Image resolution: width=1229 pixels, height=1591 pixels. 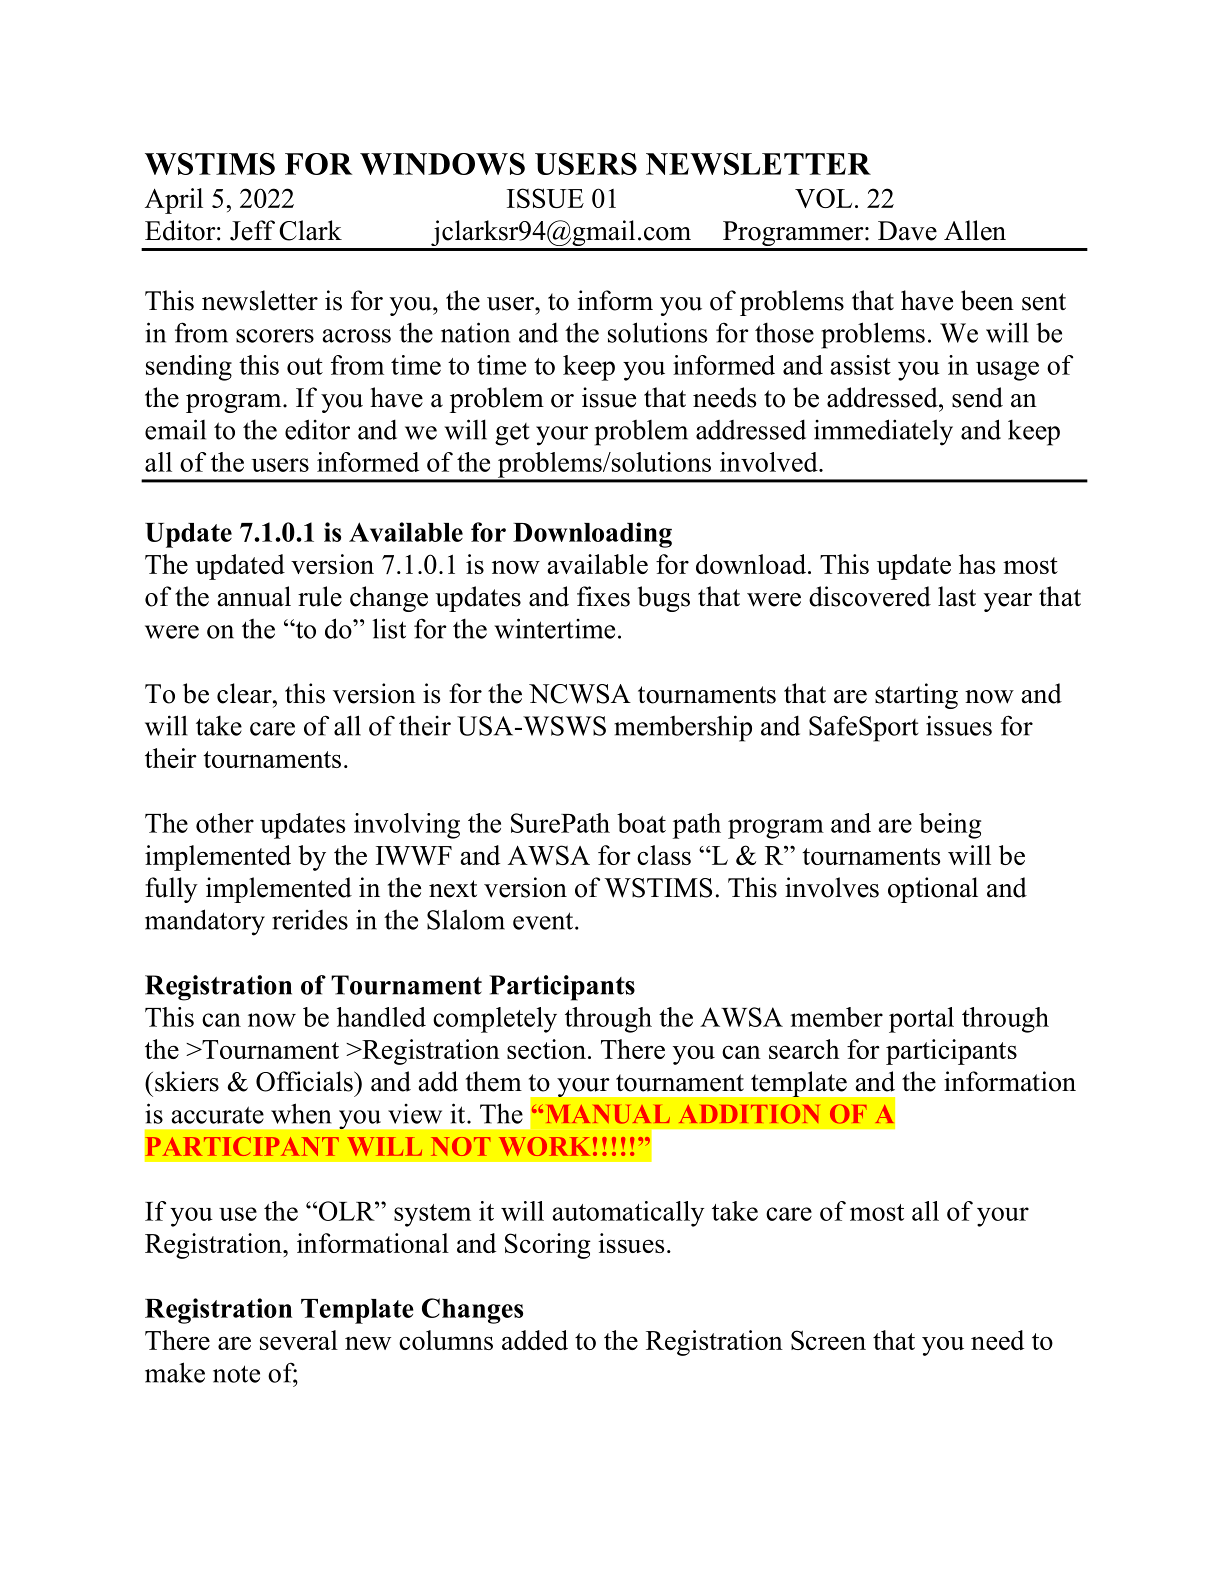 I want to click on several, so click(x=299, y=1340).
